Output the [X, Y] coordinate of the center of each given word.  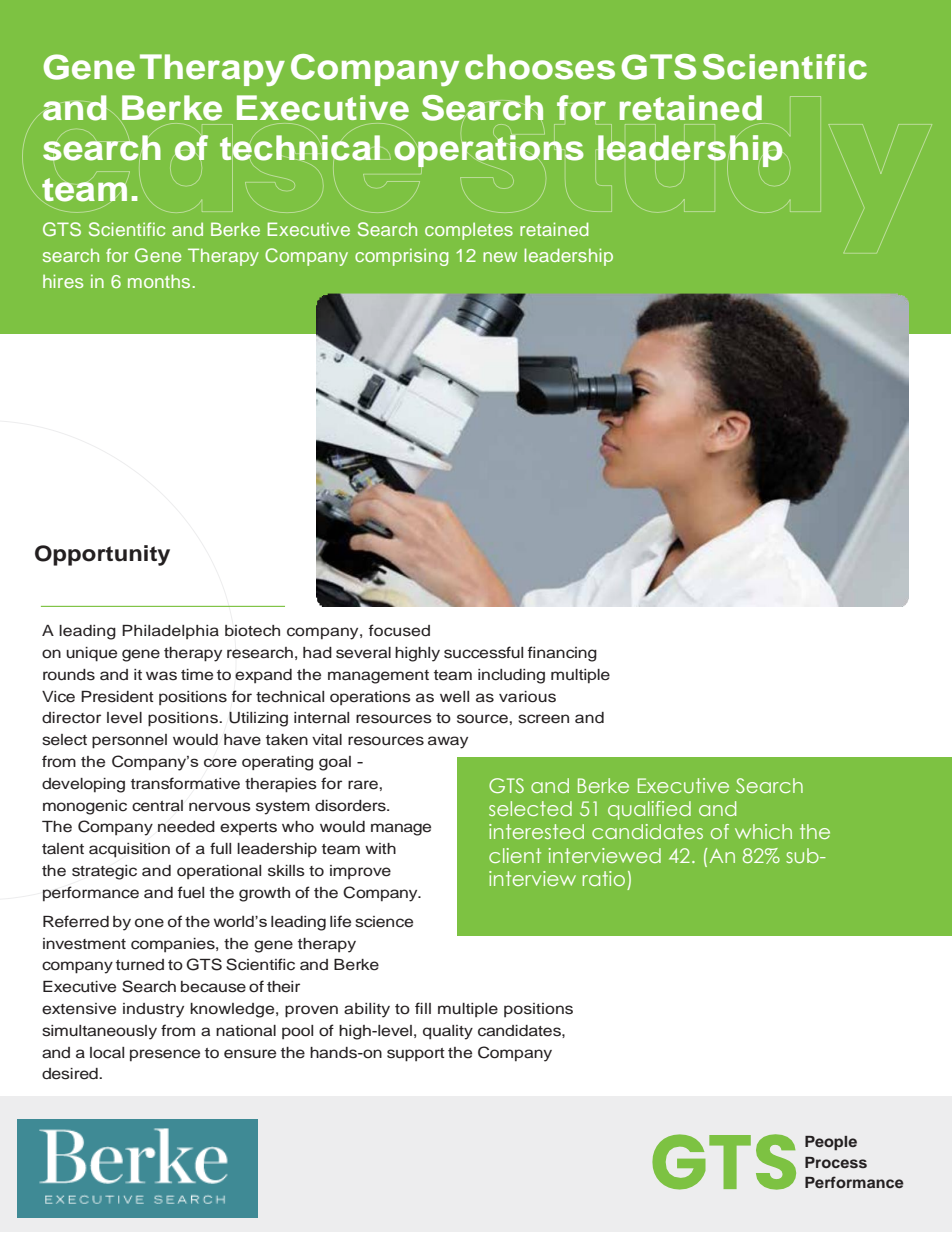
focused [399, 630]
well [454, 697]
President [117, 697]
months [159, 281]
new [500, 257]
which [763, 831]
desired [71, 1074]
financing [562, 654]
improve [360, 872]
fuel [191, 892]
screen [543, 719]
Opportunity [102, 555]
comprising [401, 257]
